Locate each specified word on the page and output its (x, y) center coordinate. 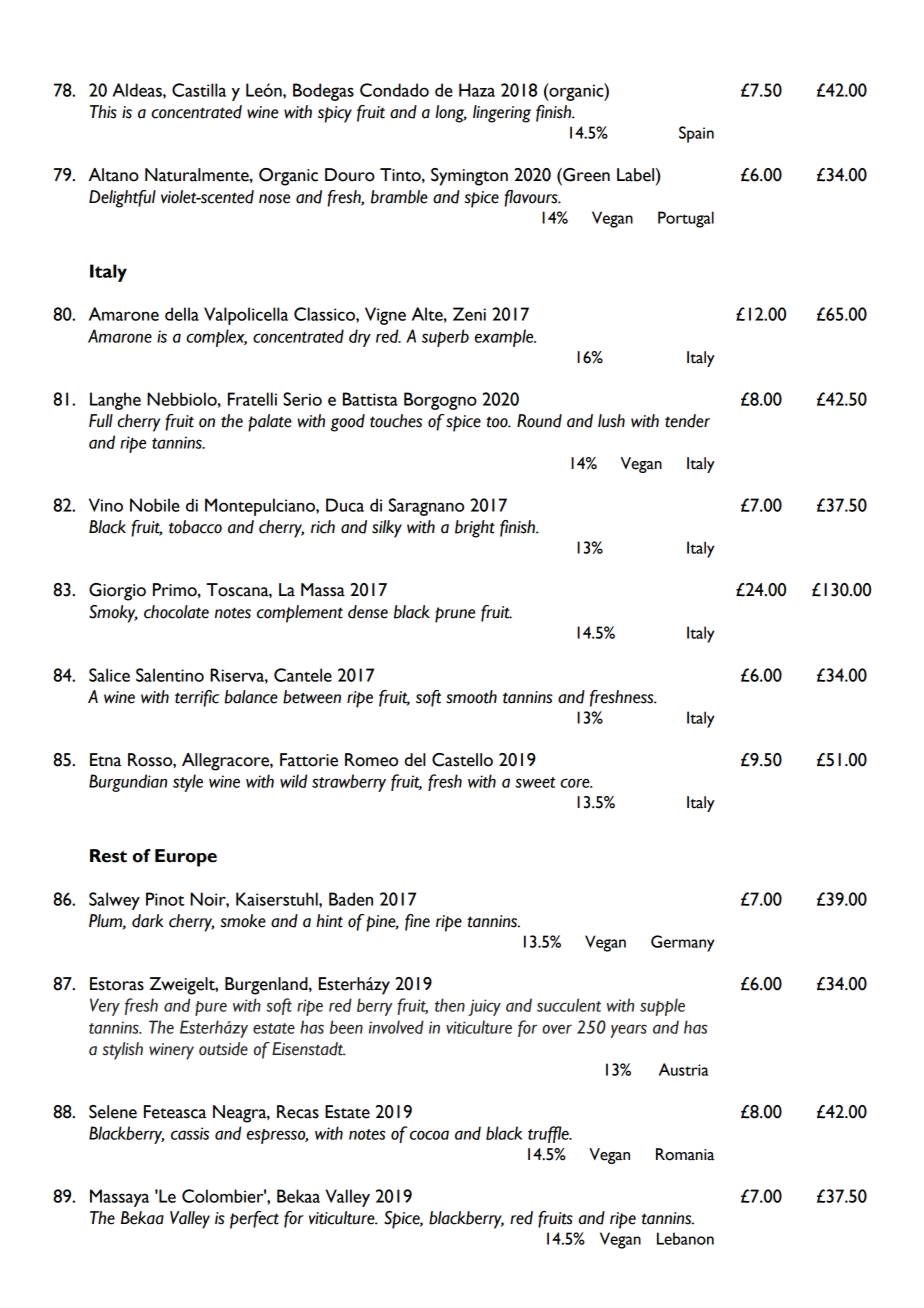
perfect (254, 1220)
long (451, 114)
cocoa (429, 1135)
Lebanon (685, 1238)
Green (585, 175)
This (103, 112)
